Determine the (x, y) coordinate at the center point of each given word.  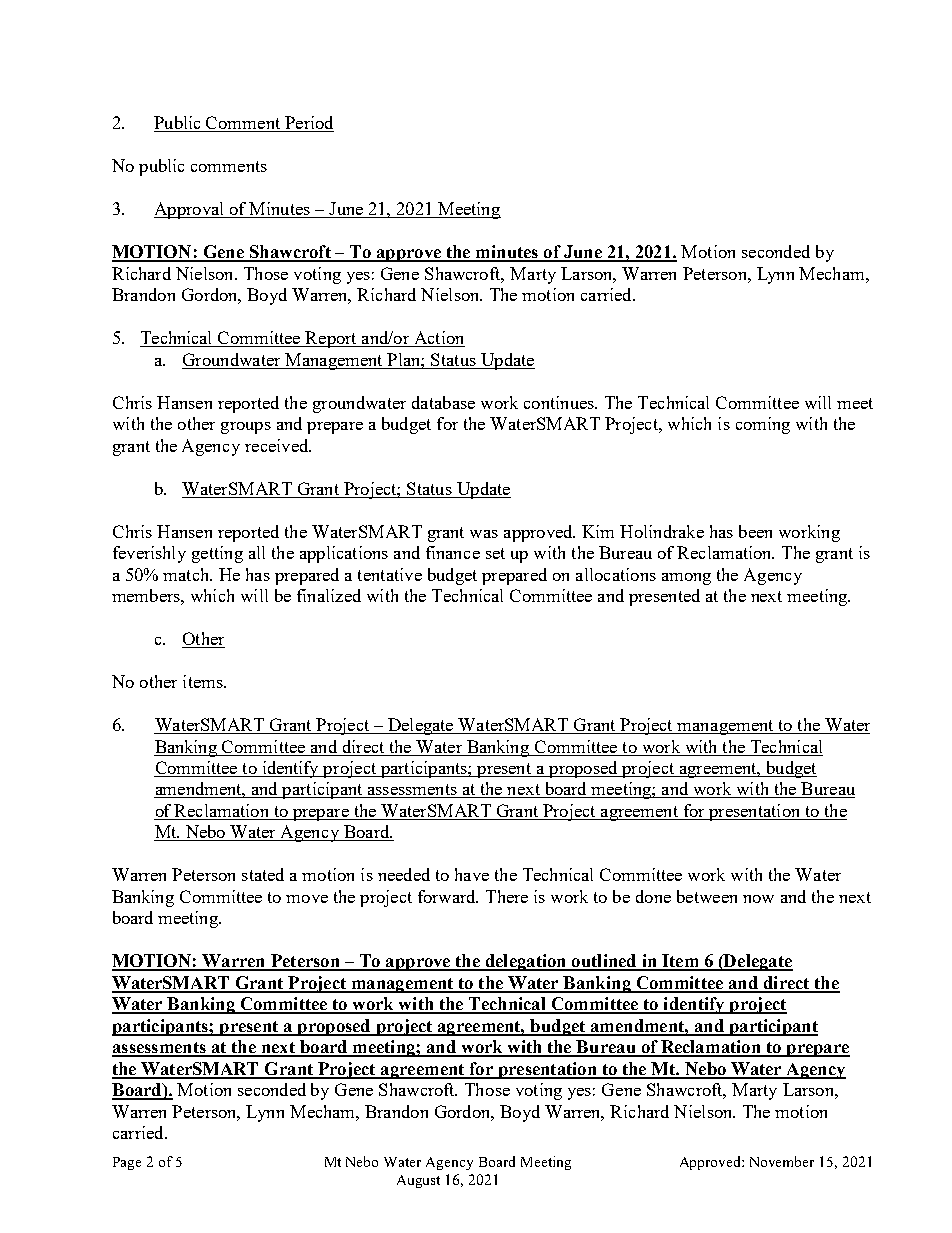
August (418, 1181)
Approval (190, 210)
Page (127, 1163)
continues (560, 402)
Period (308, 124)
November (782, 1161)
